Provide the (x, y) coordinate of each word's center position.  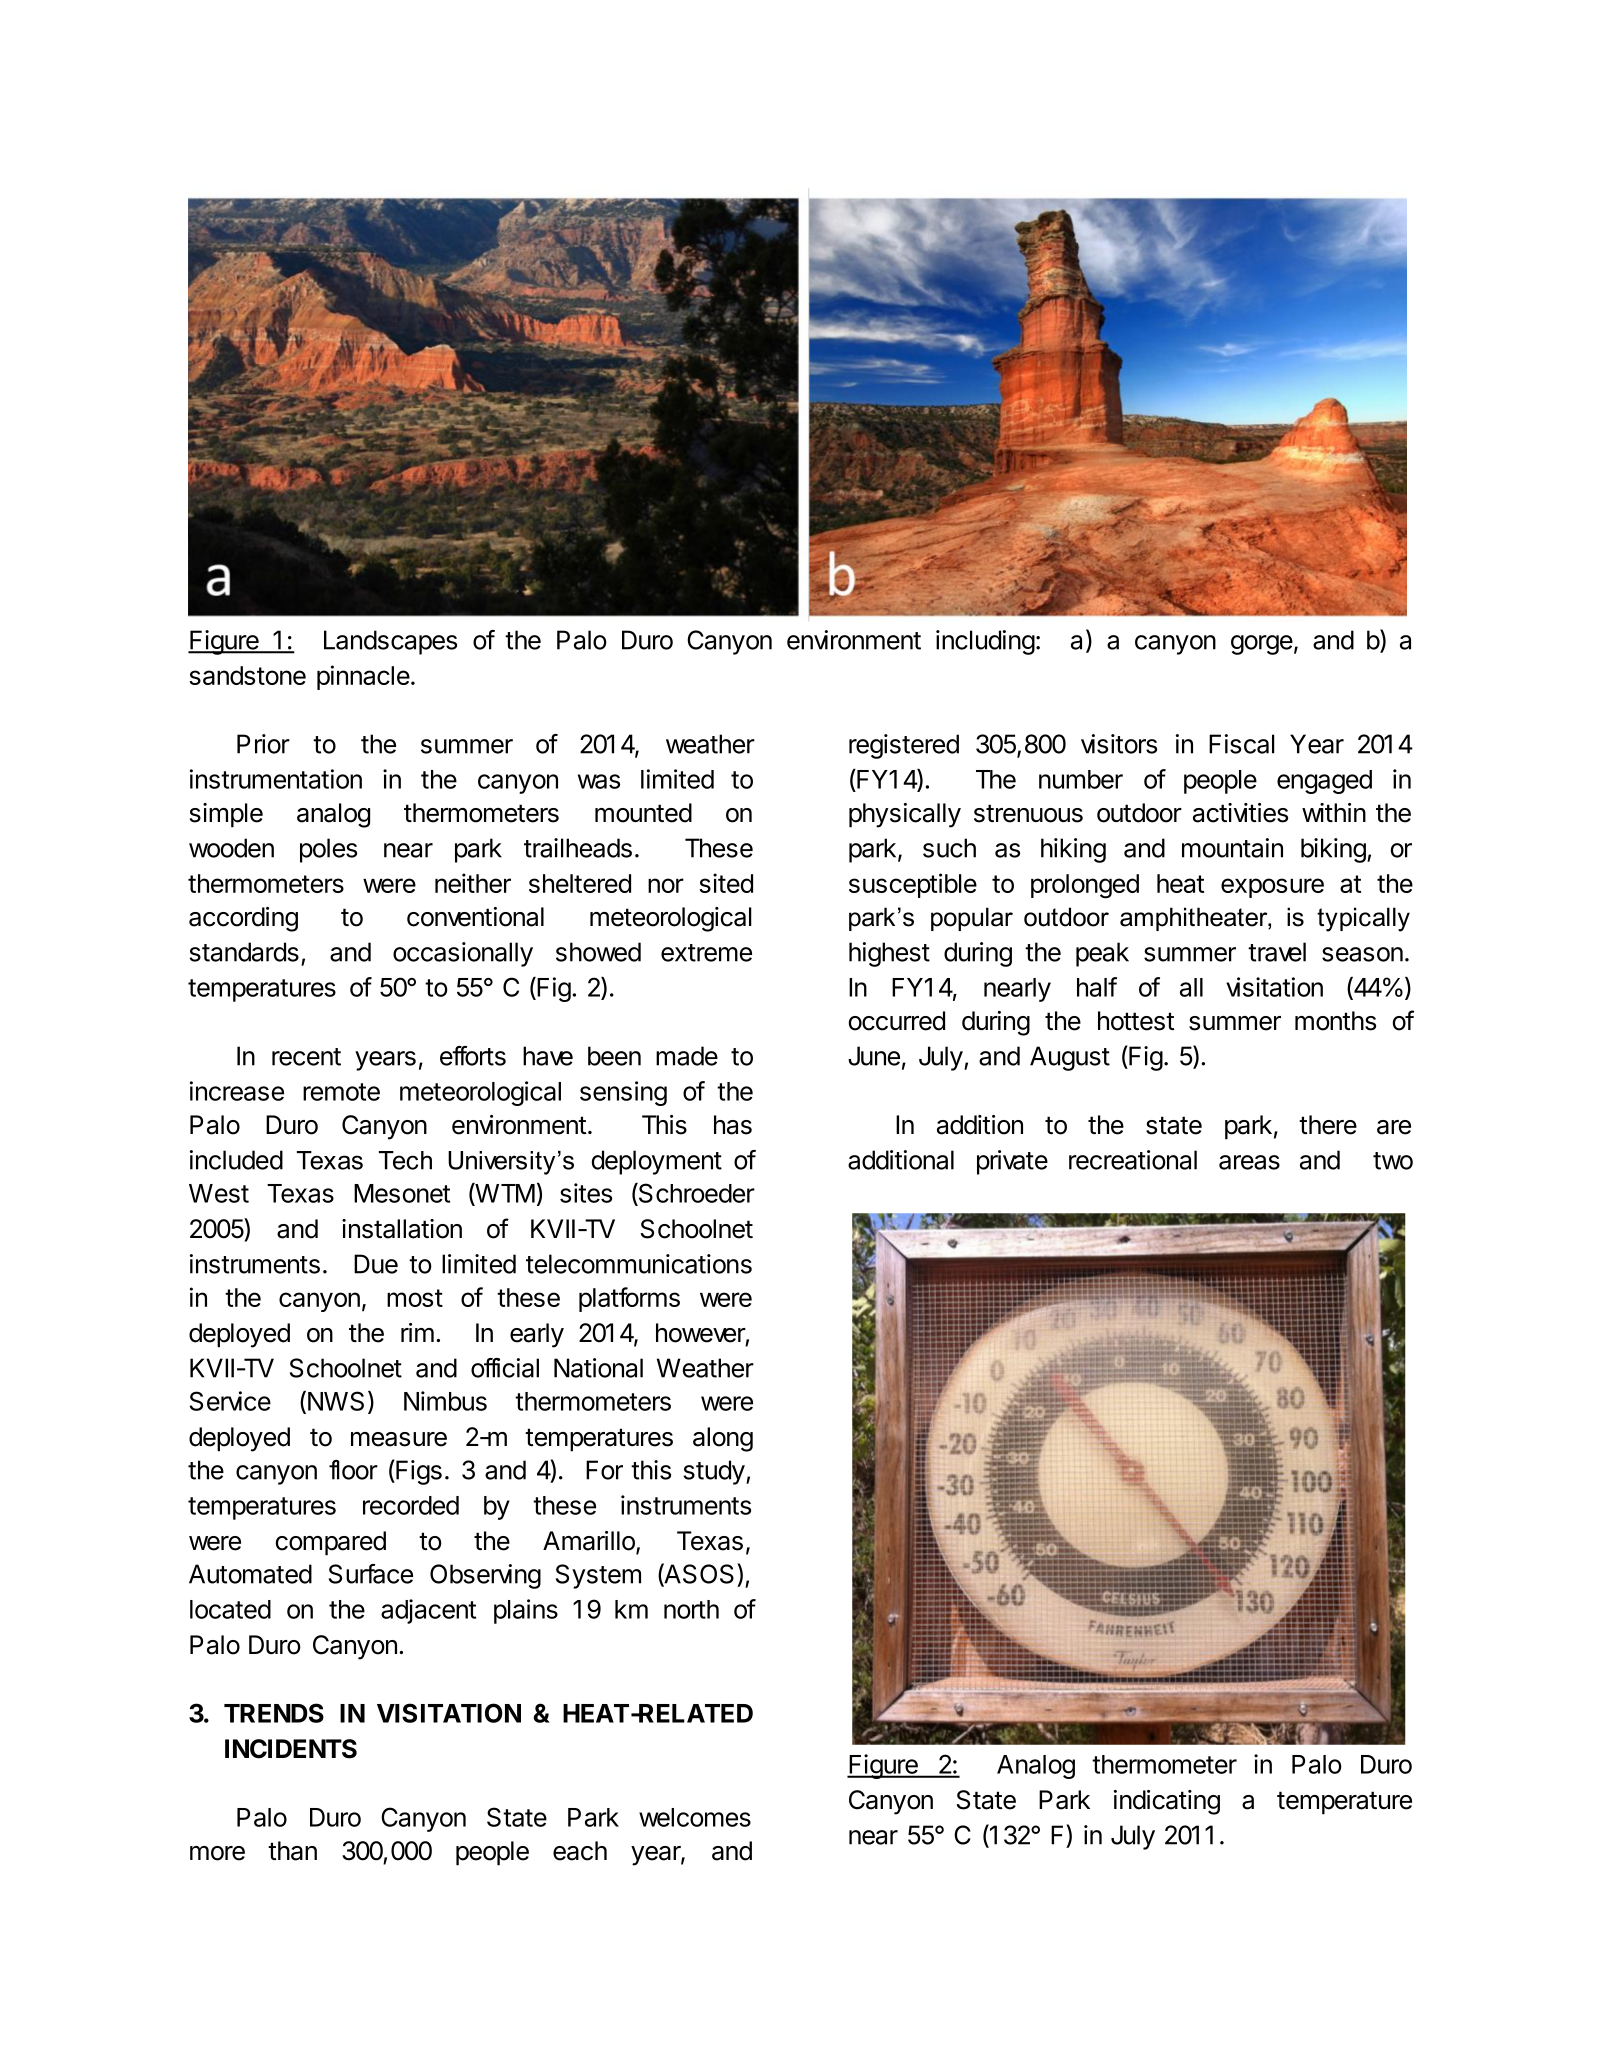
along (723, 1439)
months (1335, 1021)
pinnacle (363, 677)
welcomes (695, 1817)
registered (904, 746)
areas (1249, 1162)
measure (399, 1439)
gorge (1262, 645)
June (874, 1056)
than (292, 1851)
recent (306, 1057)
